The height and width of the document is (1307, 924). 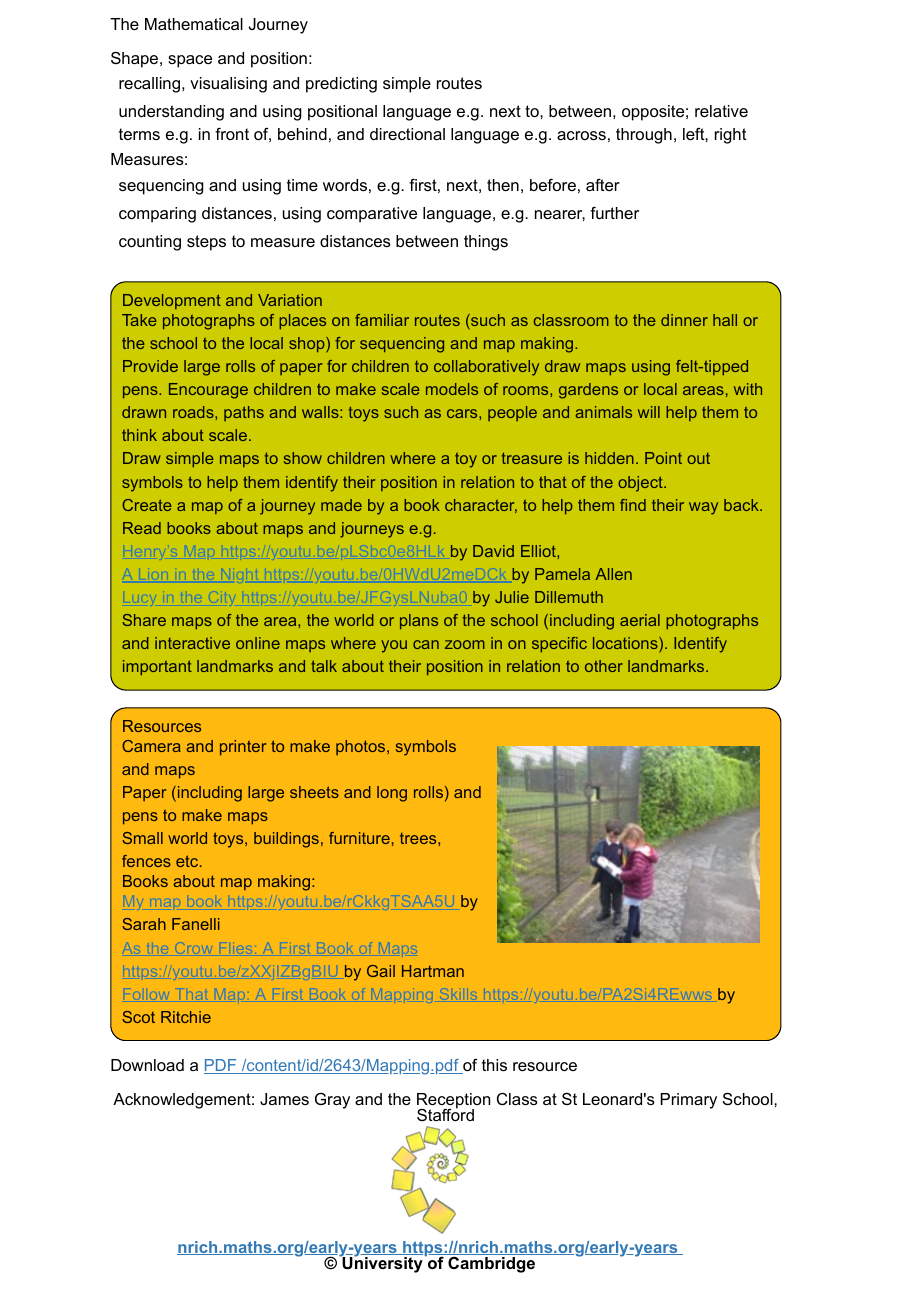 What do you see at coordinates (491, 1265) in the document?
I see `Cambridge` at bounding box center [491, 1265].
